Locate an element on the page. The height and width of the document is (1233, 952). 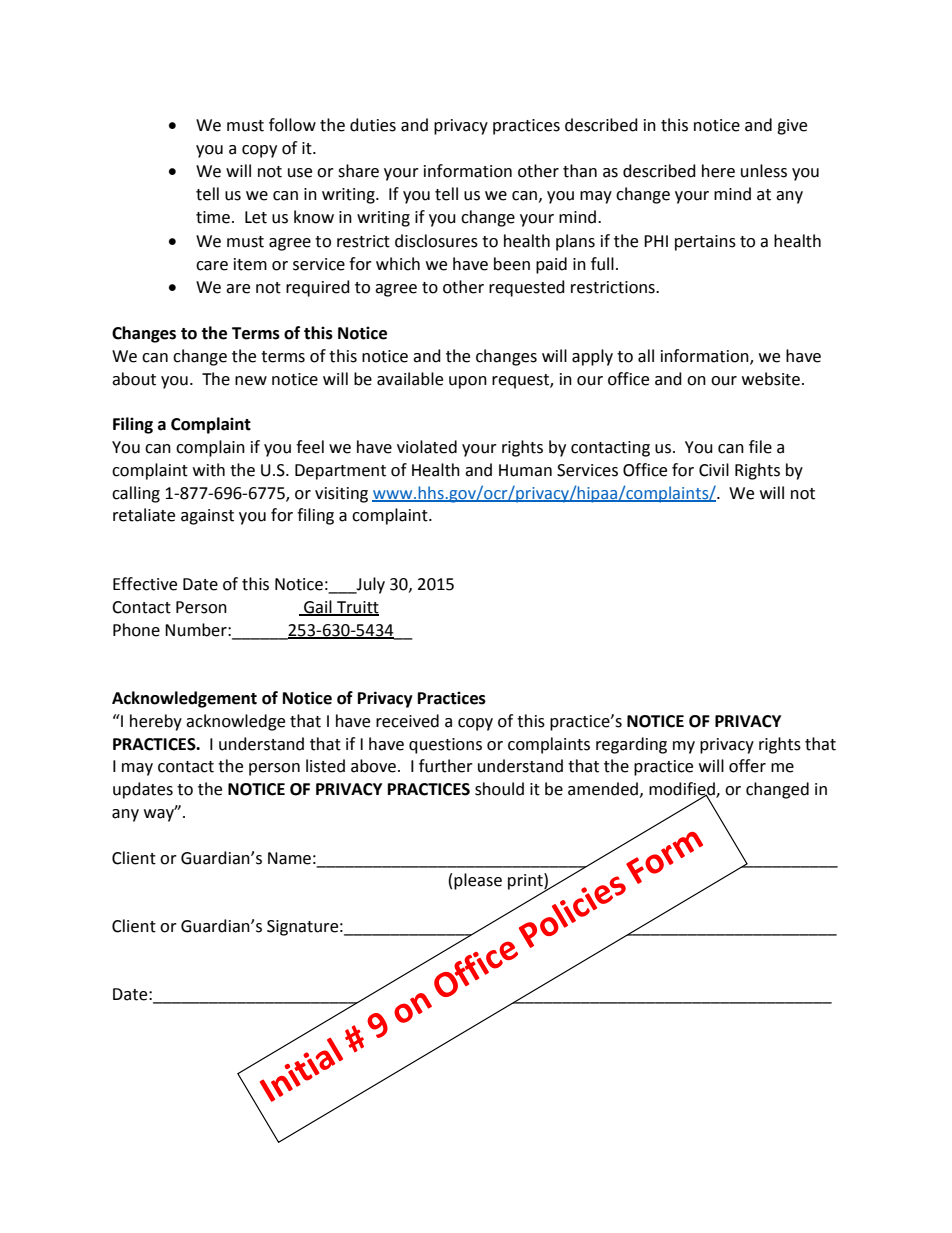
new is located at coordinates (251, 381).
